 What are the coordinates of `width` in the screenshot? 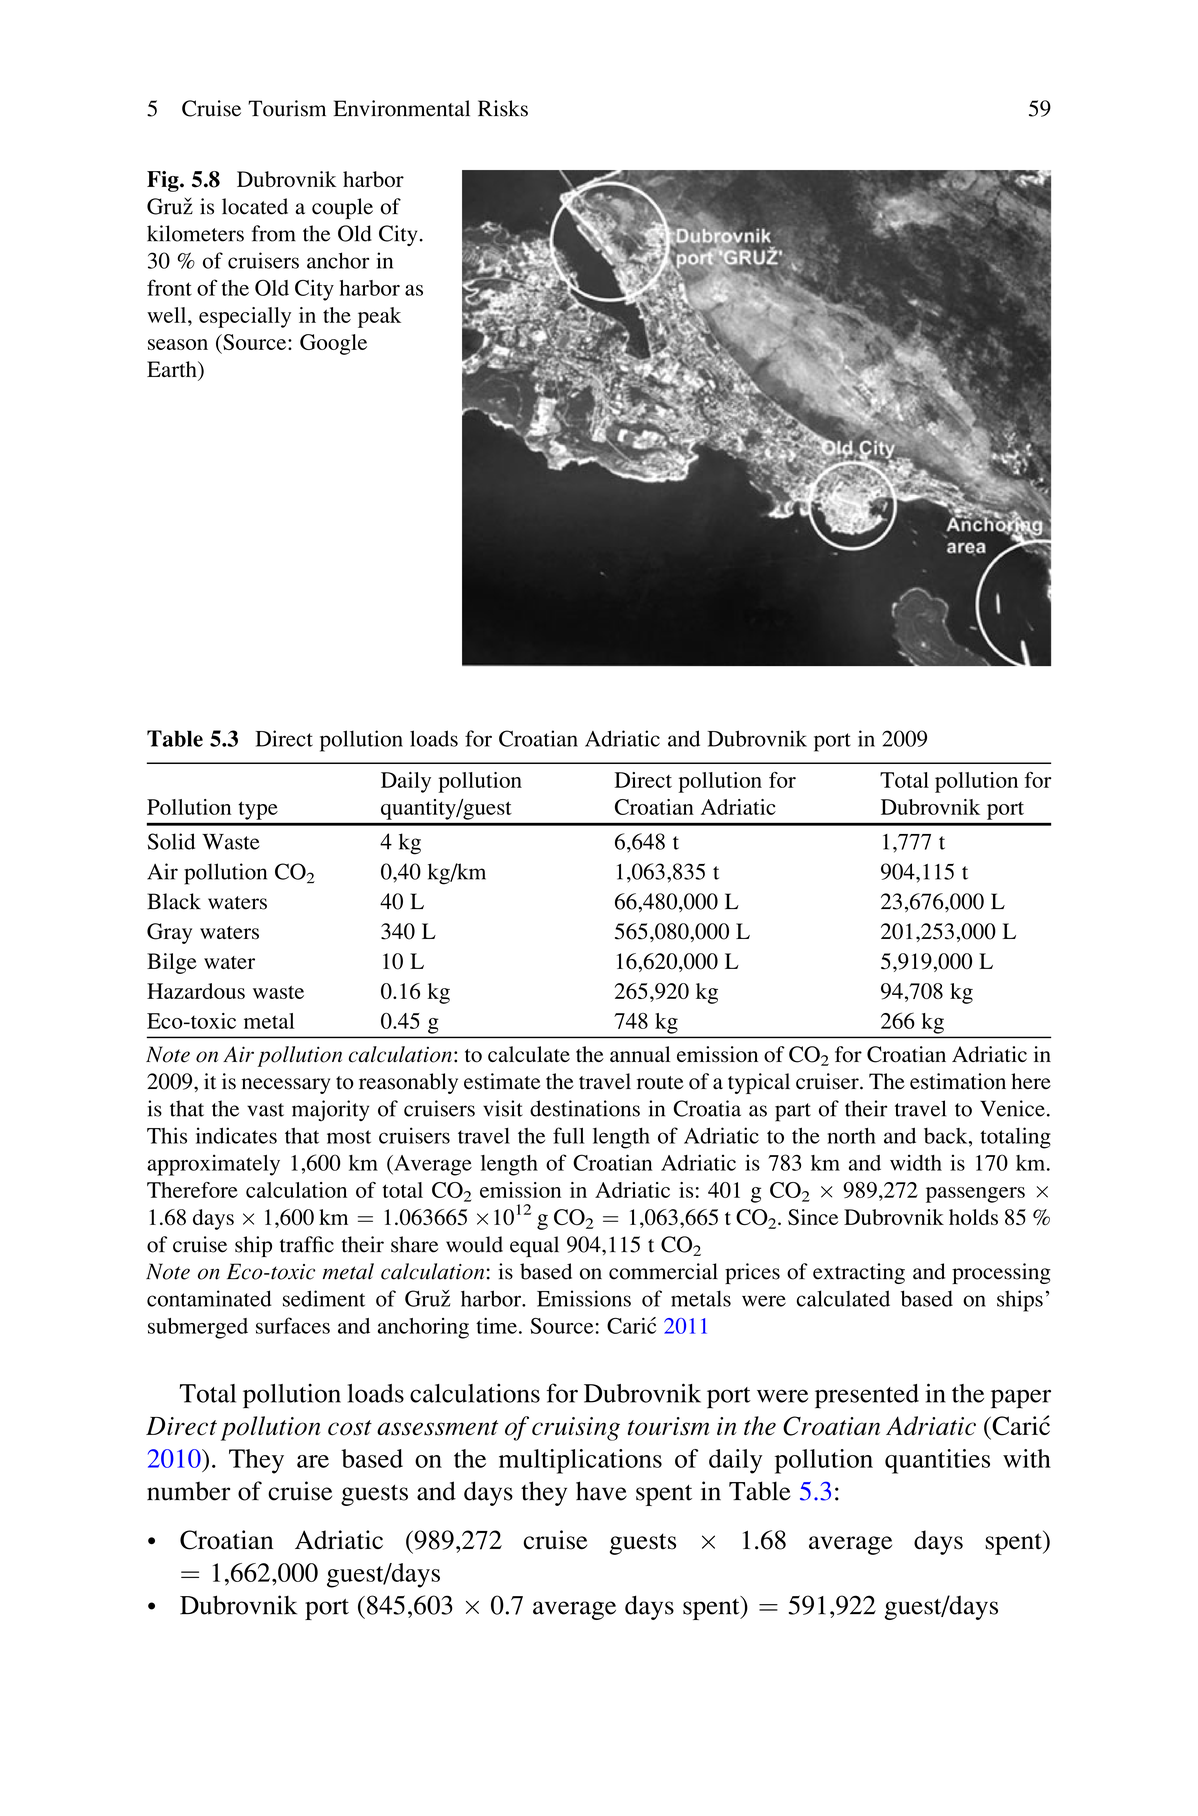 It's located at (916, 1162).
